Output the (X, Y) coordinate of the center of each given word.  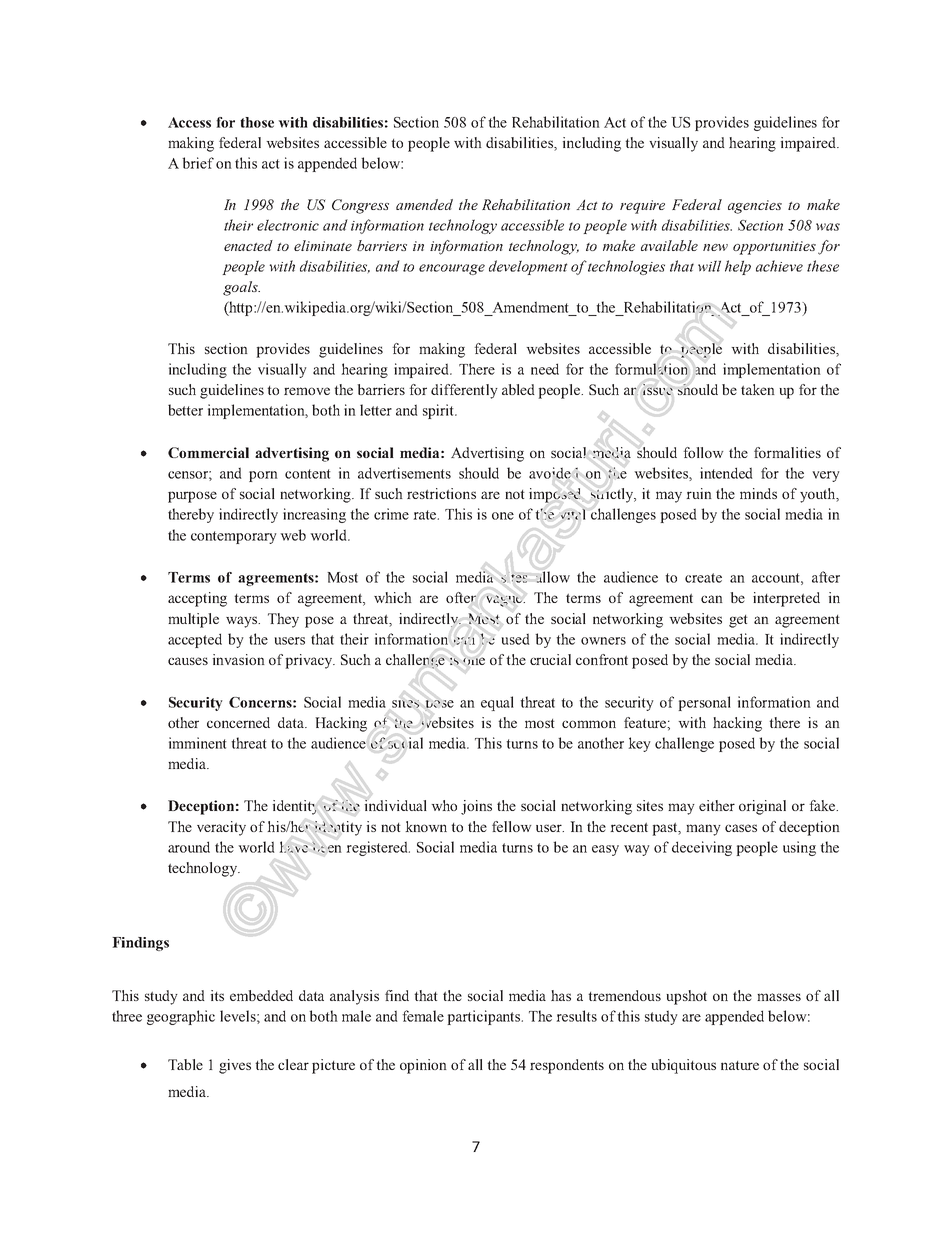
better (185, 410)
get (738, 621)
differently (464, 391)
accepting (197, 599)
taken (758, 389)
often (461, 597)
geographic (181, 1017)
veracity (221, 828)
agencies (755, 207)
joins (476, 807)
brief (198, 163)
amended (424, 204)
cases (741, 828)
